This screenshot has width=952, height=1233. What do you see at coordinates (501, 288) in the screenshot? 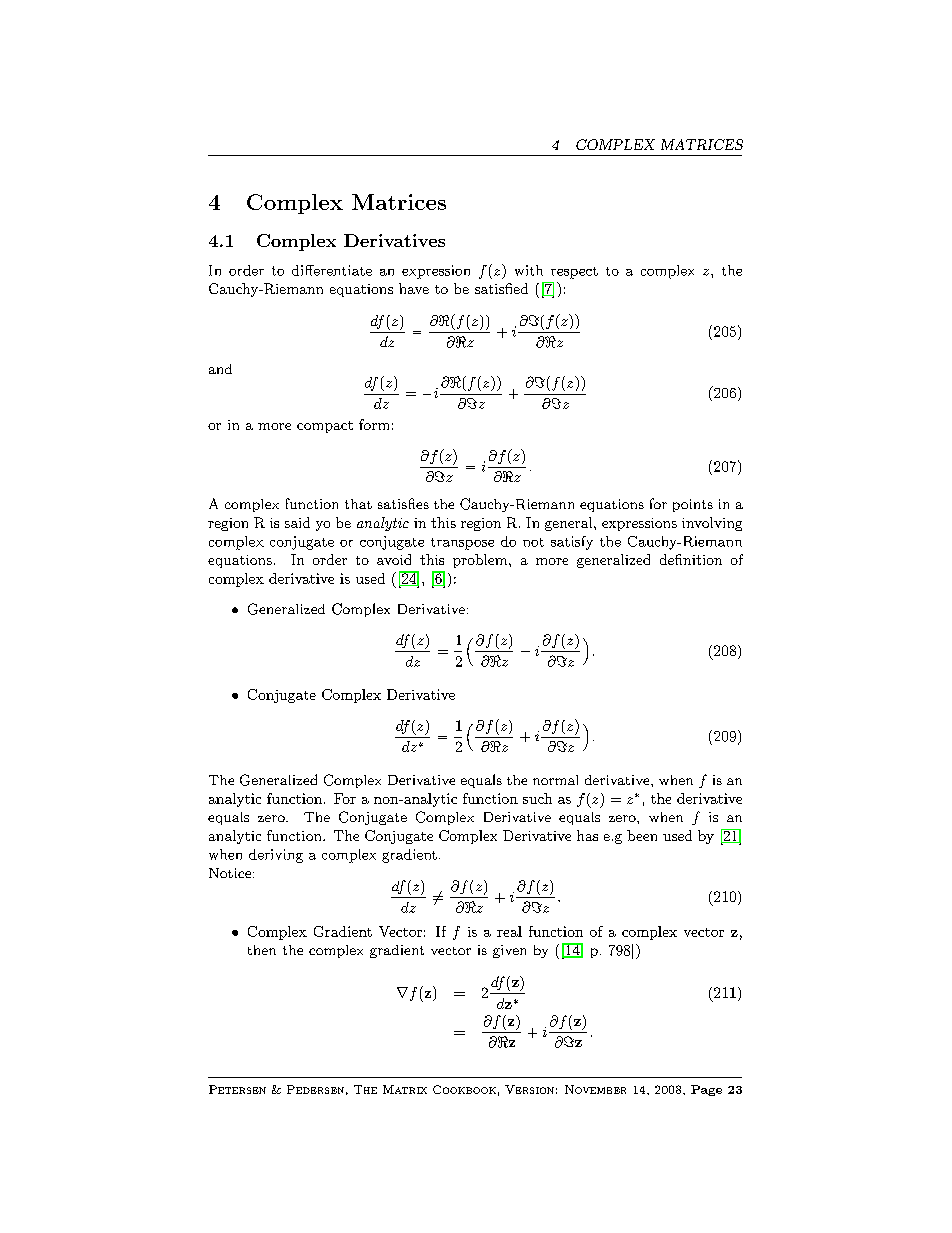
I see `satisfied` at bounding box center [501, 288].
